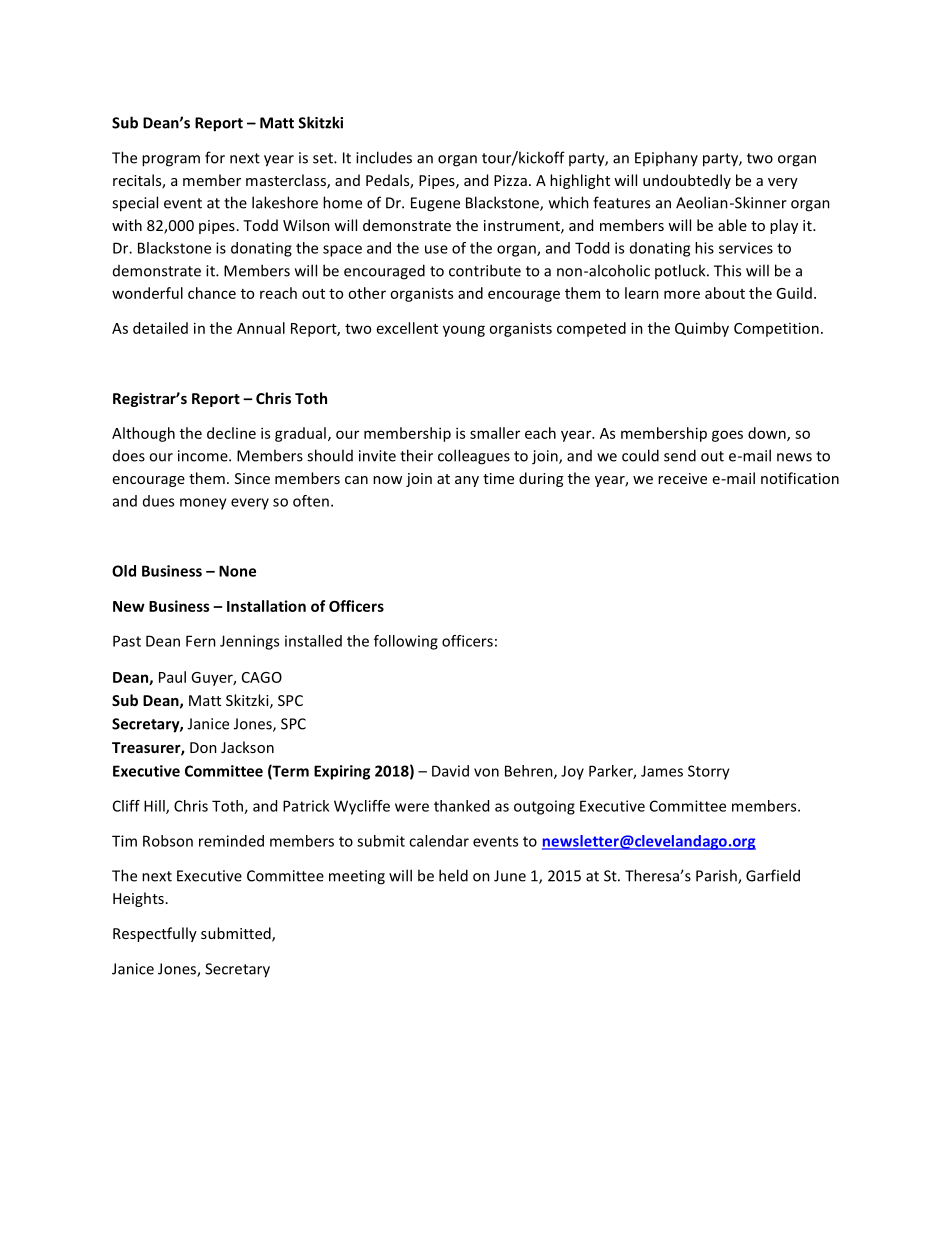 This screenshot has height=1233, width=952. Describe the element at coordinates (682, 478) in the screenshot. I see `receive` at that location.
